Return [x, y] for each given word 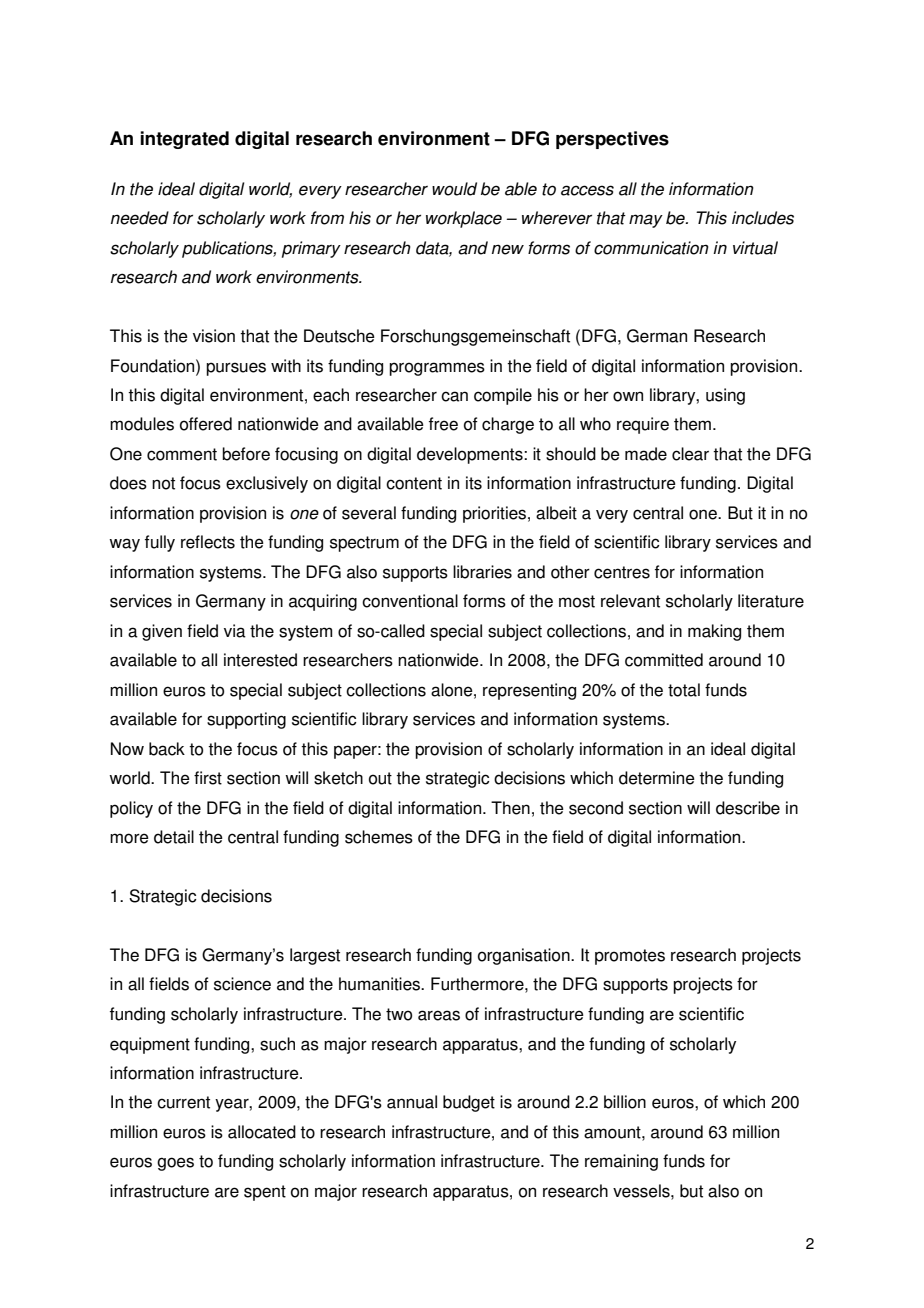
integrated [184, 140]
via [235, 631]
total [684, 690]
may [646, 221]
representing [529, 691]
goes [175, 1164]
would [454, 189]
